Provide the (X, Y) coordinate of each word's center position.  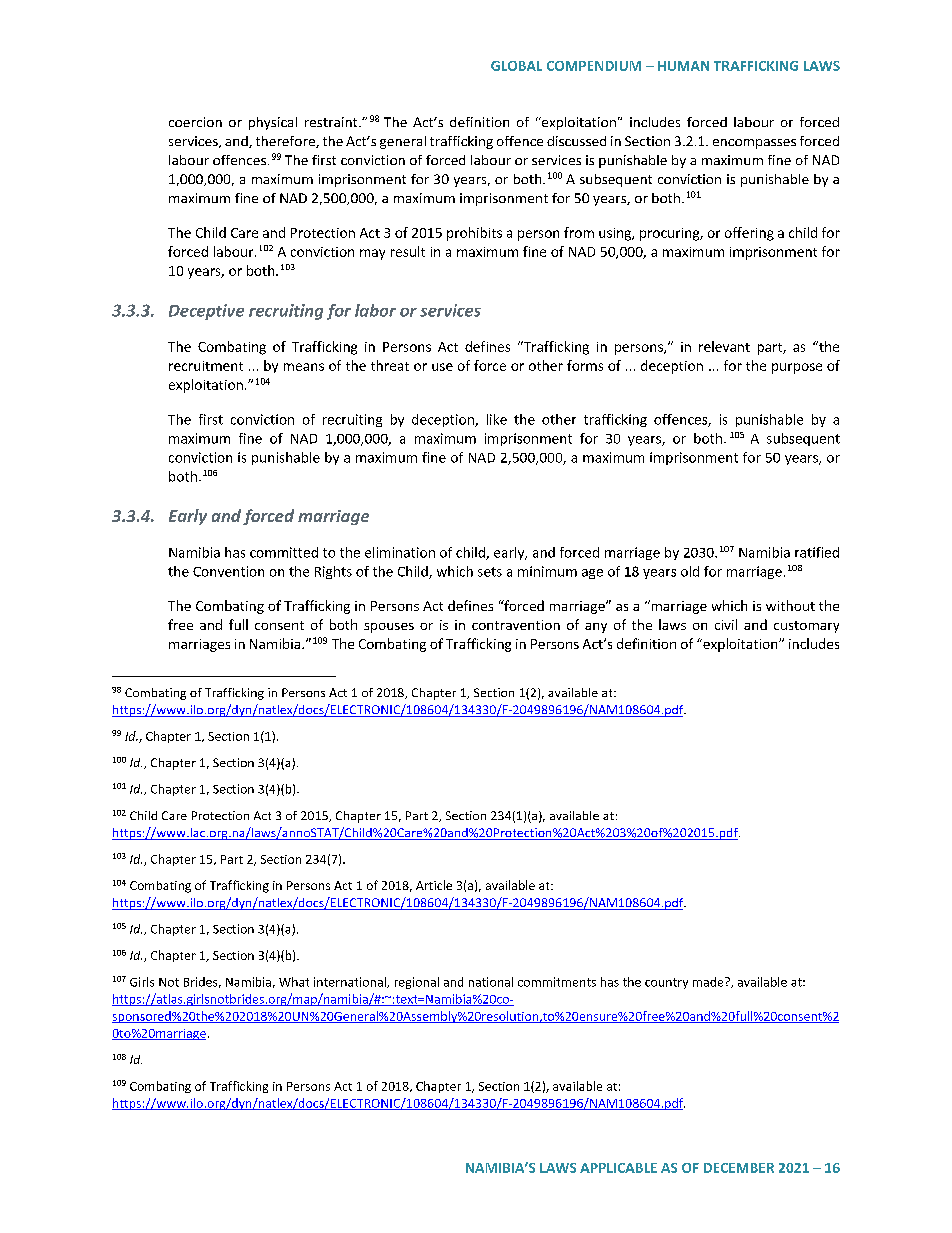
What (294, 982)
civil (726, 624)
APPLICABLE (618, 1168)
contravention (516, 625)
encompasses (754, 144)
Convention (228, 571)
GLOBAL (516, 66)
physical (273, 123)
